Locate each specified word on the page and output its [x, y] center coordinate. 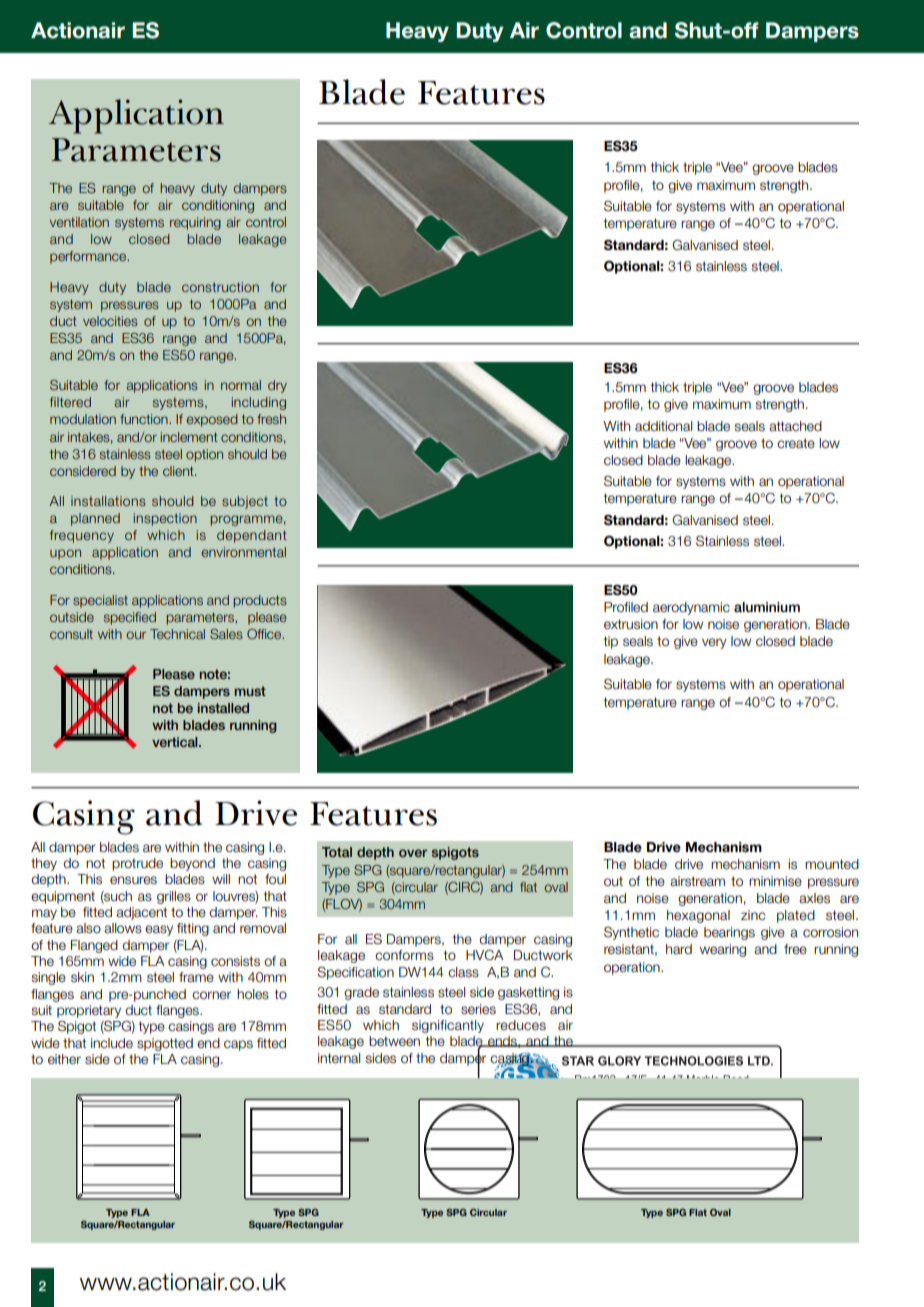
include [112, 1043]
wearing [723, 950]
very [714, 643]
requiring [195, 223]
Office [265, 634]
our [136, 635]
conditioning [218, 206]
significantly [448, 1026]
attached [795, 426]
